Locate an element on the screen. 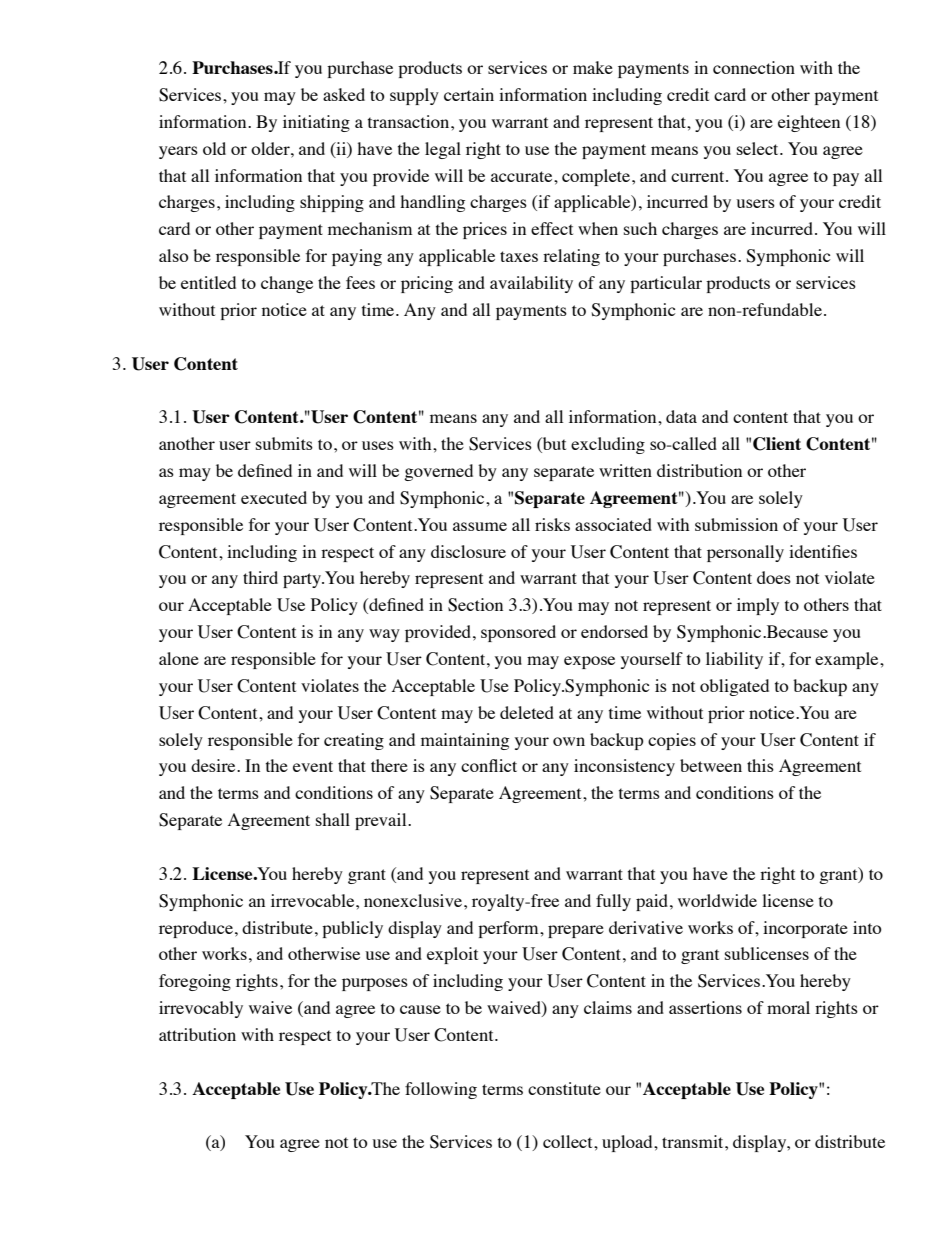  perform is located at coordinates (509, 929).
